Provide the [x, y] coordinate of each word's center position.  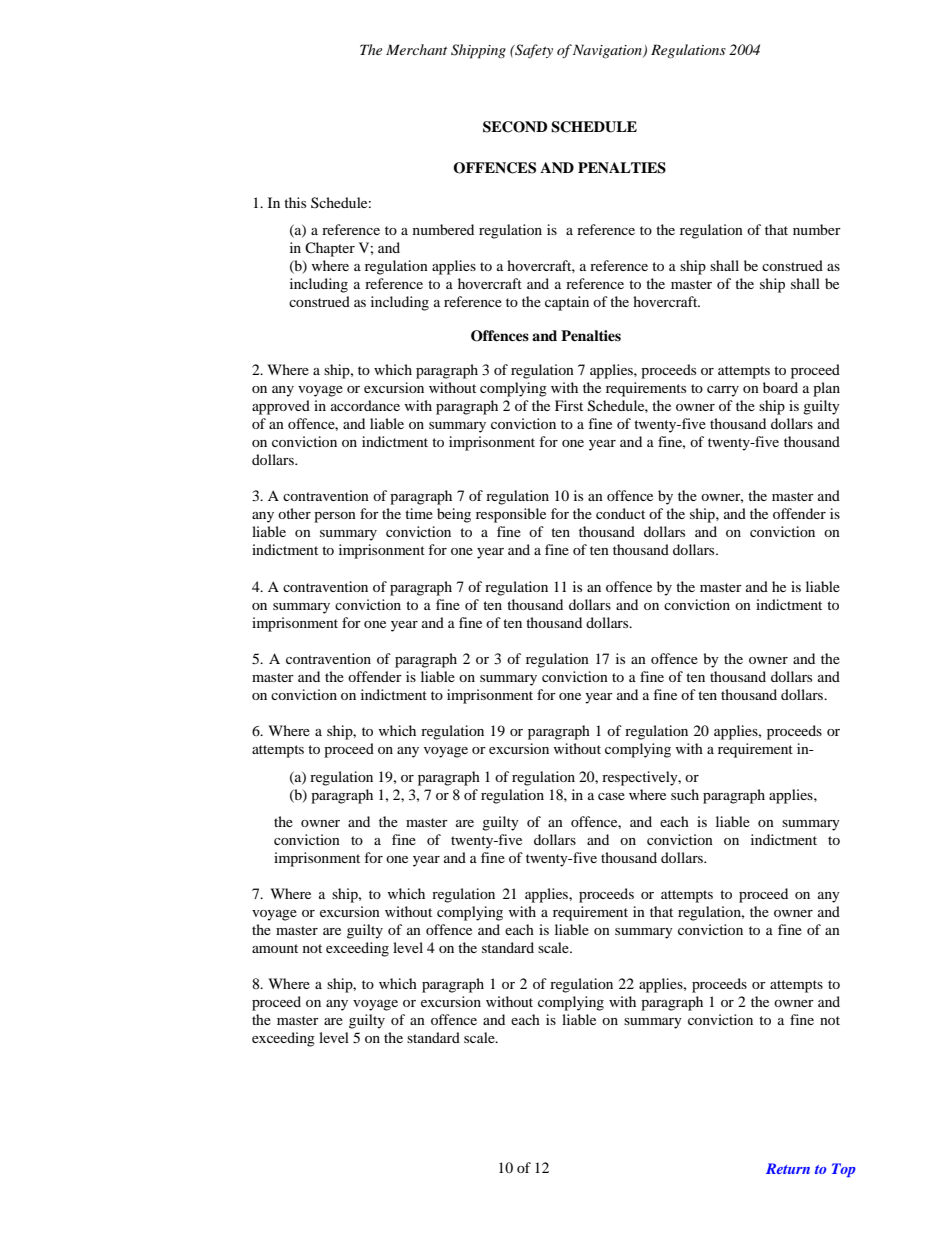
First [569, 405]
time [419, 513]
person [335, 517]
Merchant [416, 49]
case [611, 796]
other [294, 513]
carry [723, 391]
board [780, 387]
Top [844, 1170]
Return [788, 1168]
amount [275, 948]
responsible [511, 515]
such [685, 794]
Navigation [608, 51]
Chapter [330, 249]
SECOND [515, 127]
